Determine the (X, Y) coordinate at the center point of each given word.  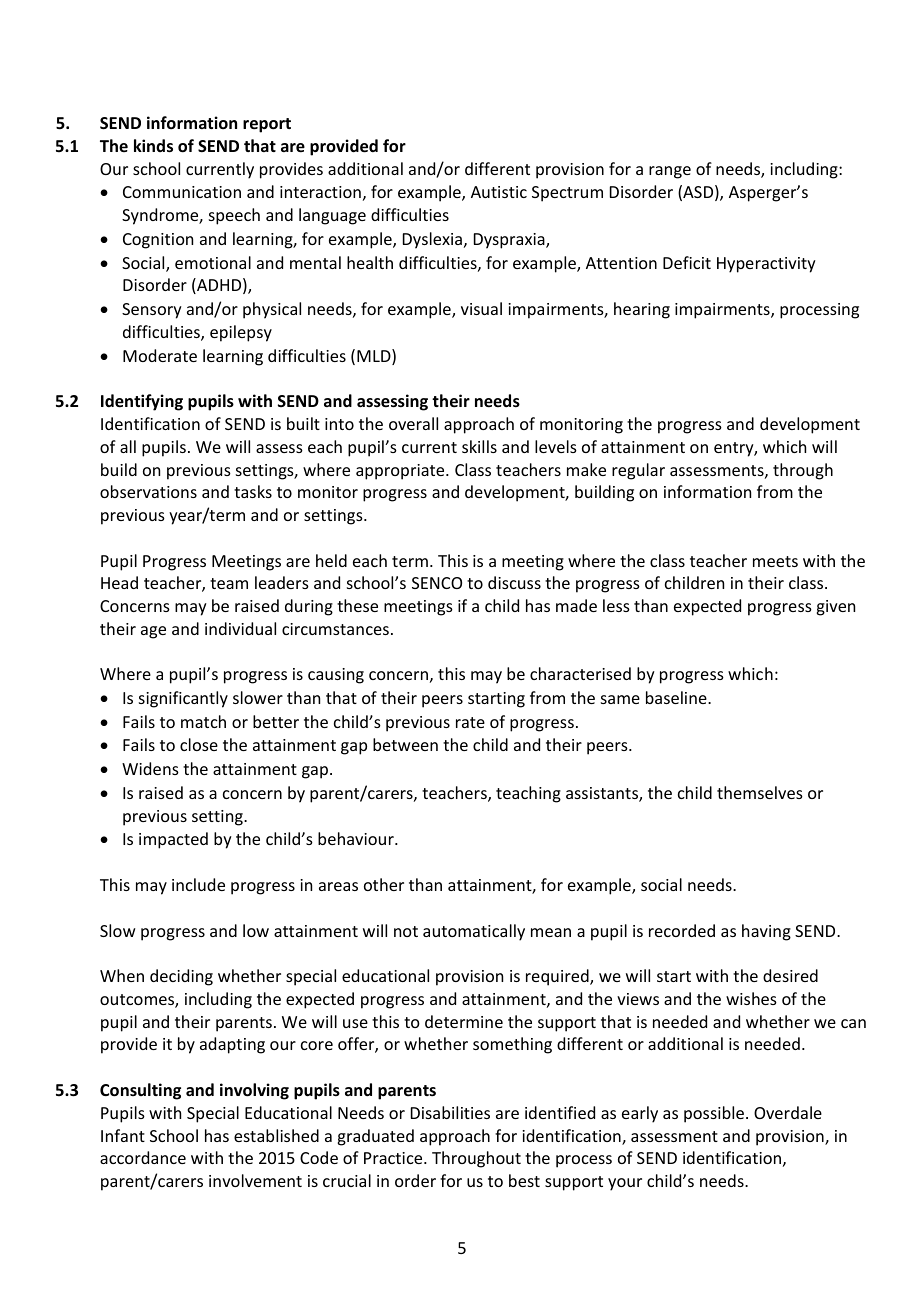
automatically (474, 932)
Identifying (142, 402)
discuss (514, 582)
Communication (182, 192)
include (198, 884)
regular (638, 471)
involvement (255, 1180)
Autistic (499, 192)
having (766, 932)
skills (479, 446)
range (670, 172)
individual (240, 628)
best (524, 1180)
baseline (677, 697)
